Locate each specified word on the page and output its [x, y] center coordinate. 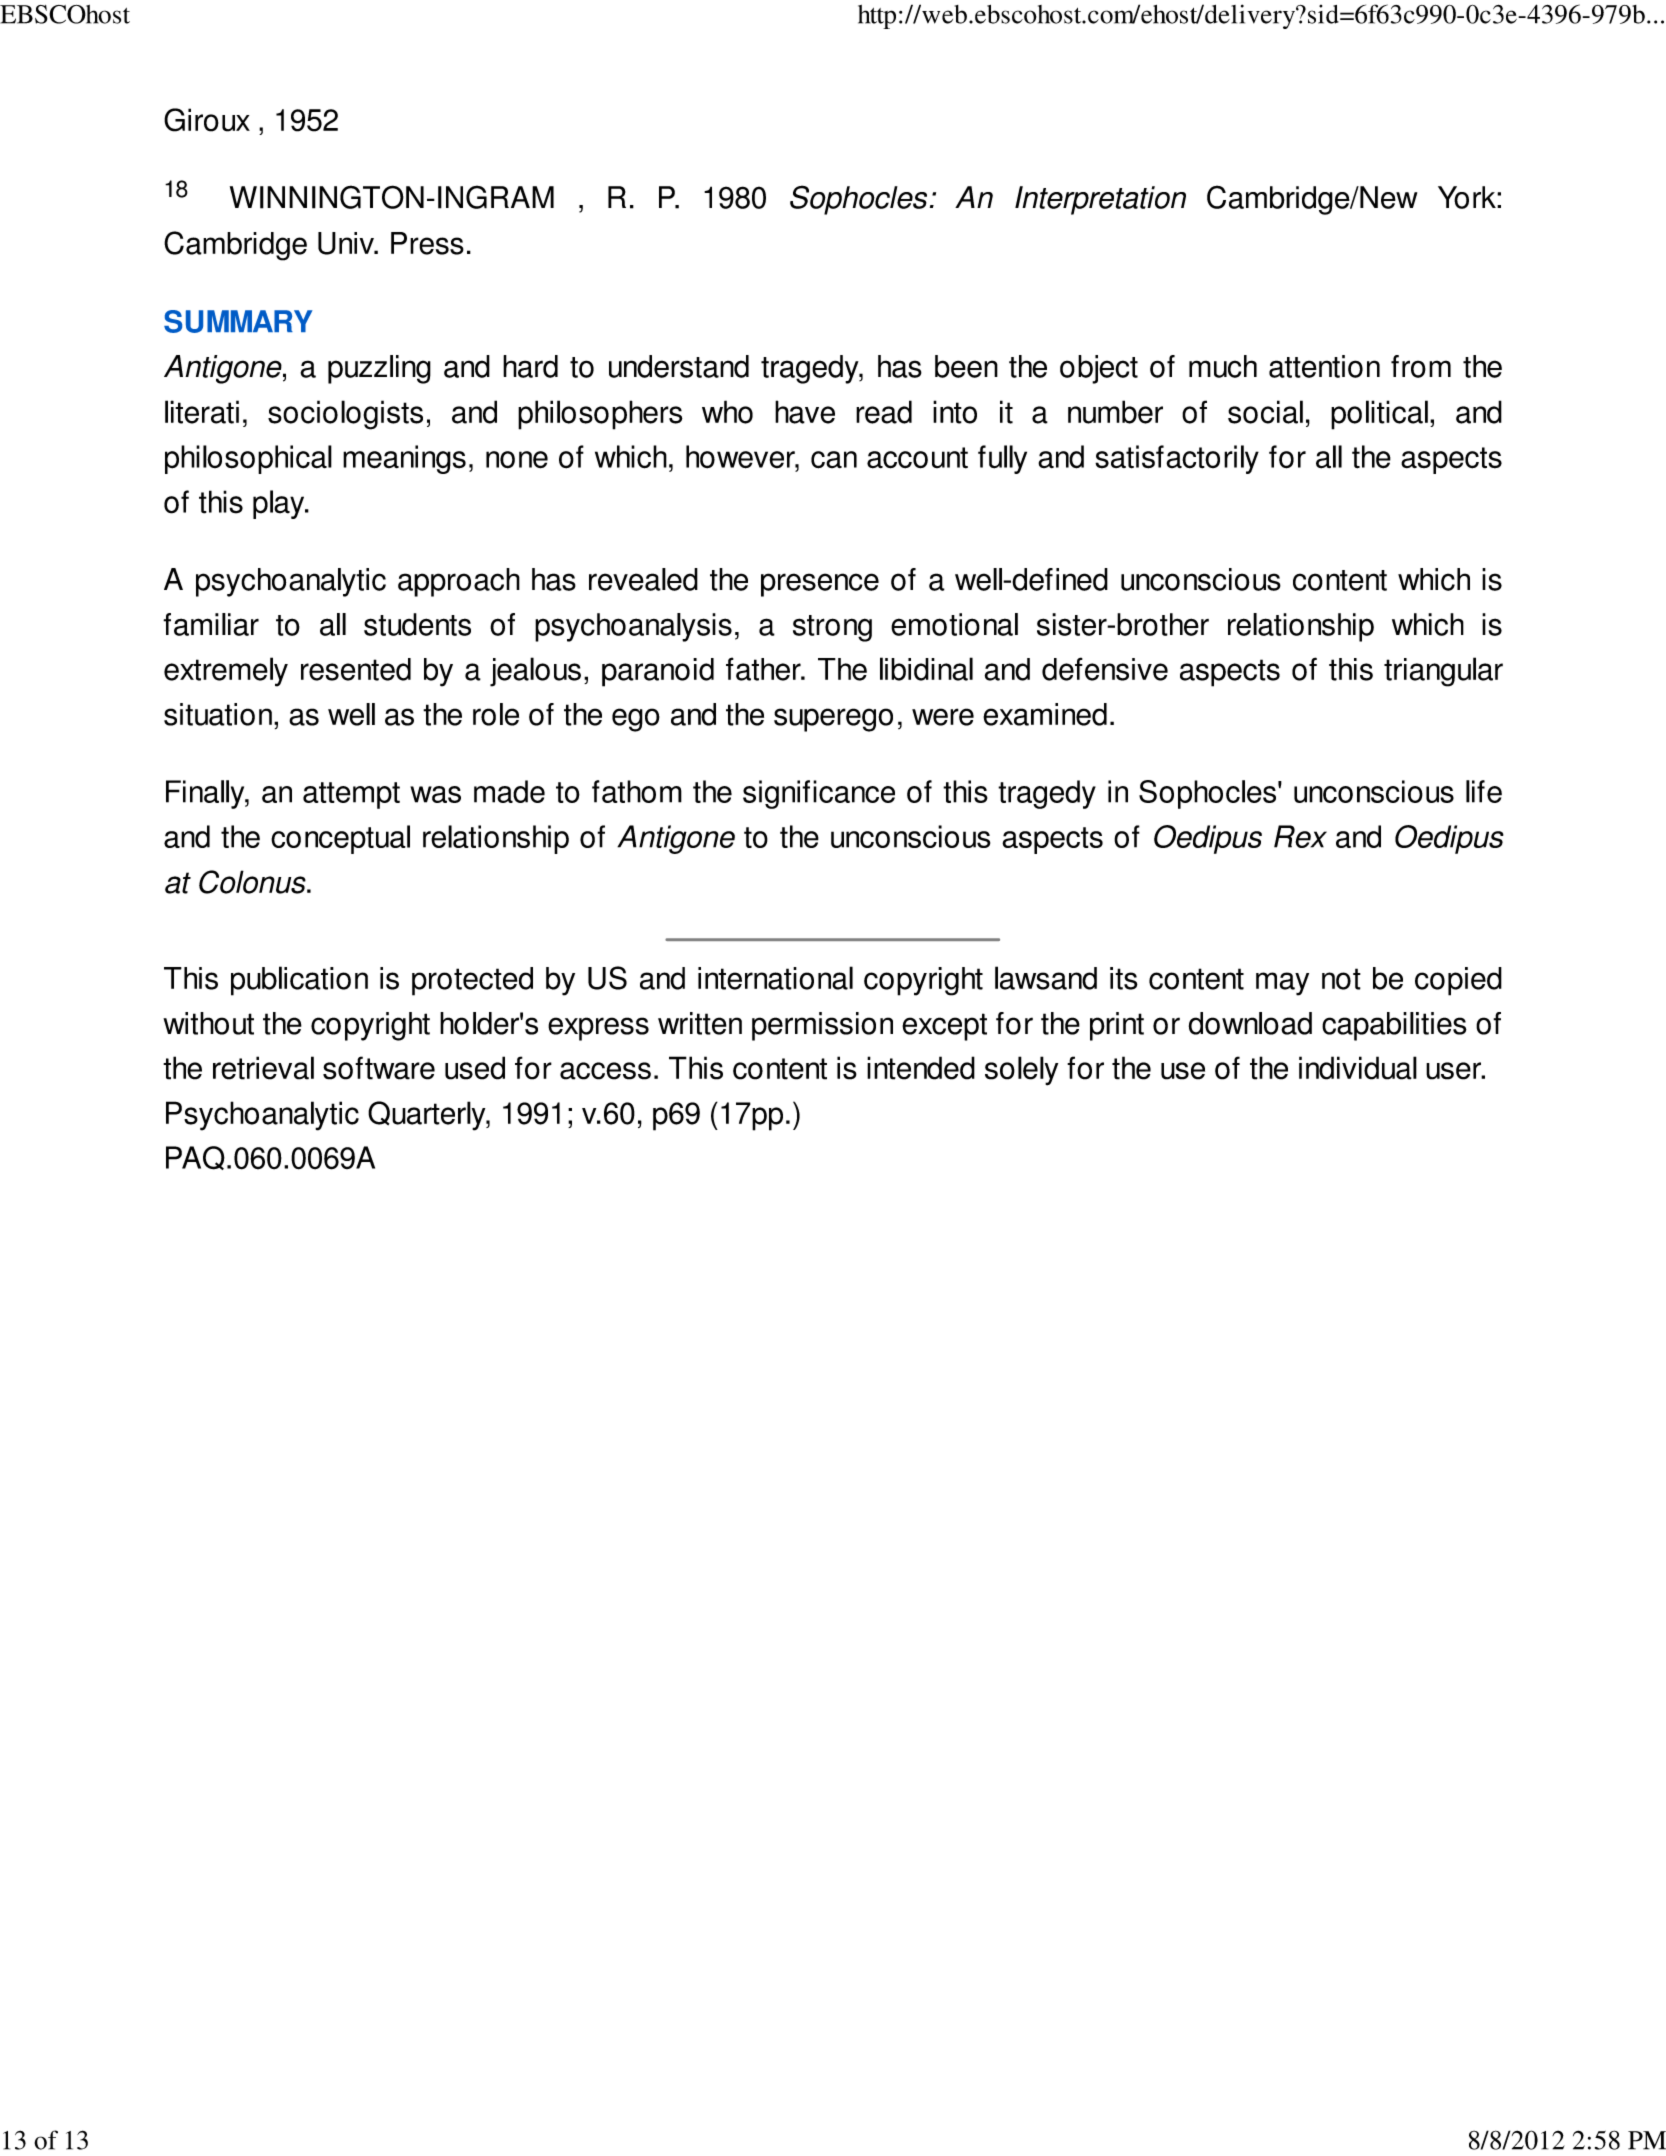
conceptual [340, 839]
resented [356, 669]
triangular [1443, 672]
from [1421, 366]
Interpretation [1100, 200]
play [280, 504]
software [379, 1068]
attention [1324, 366]
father [764, 669]
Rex [1300, 836]
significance [819, 794]
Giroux [207, 120]
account [917, 458]
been [966, 366]
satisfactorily [1177, 459]
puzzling [379, 369]
